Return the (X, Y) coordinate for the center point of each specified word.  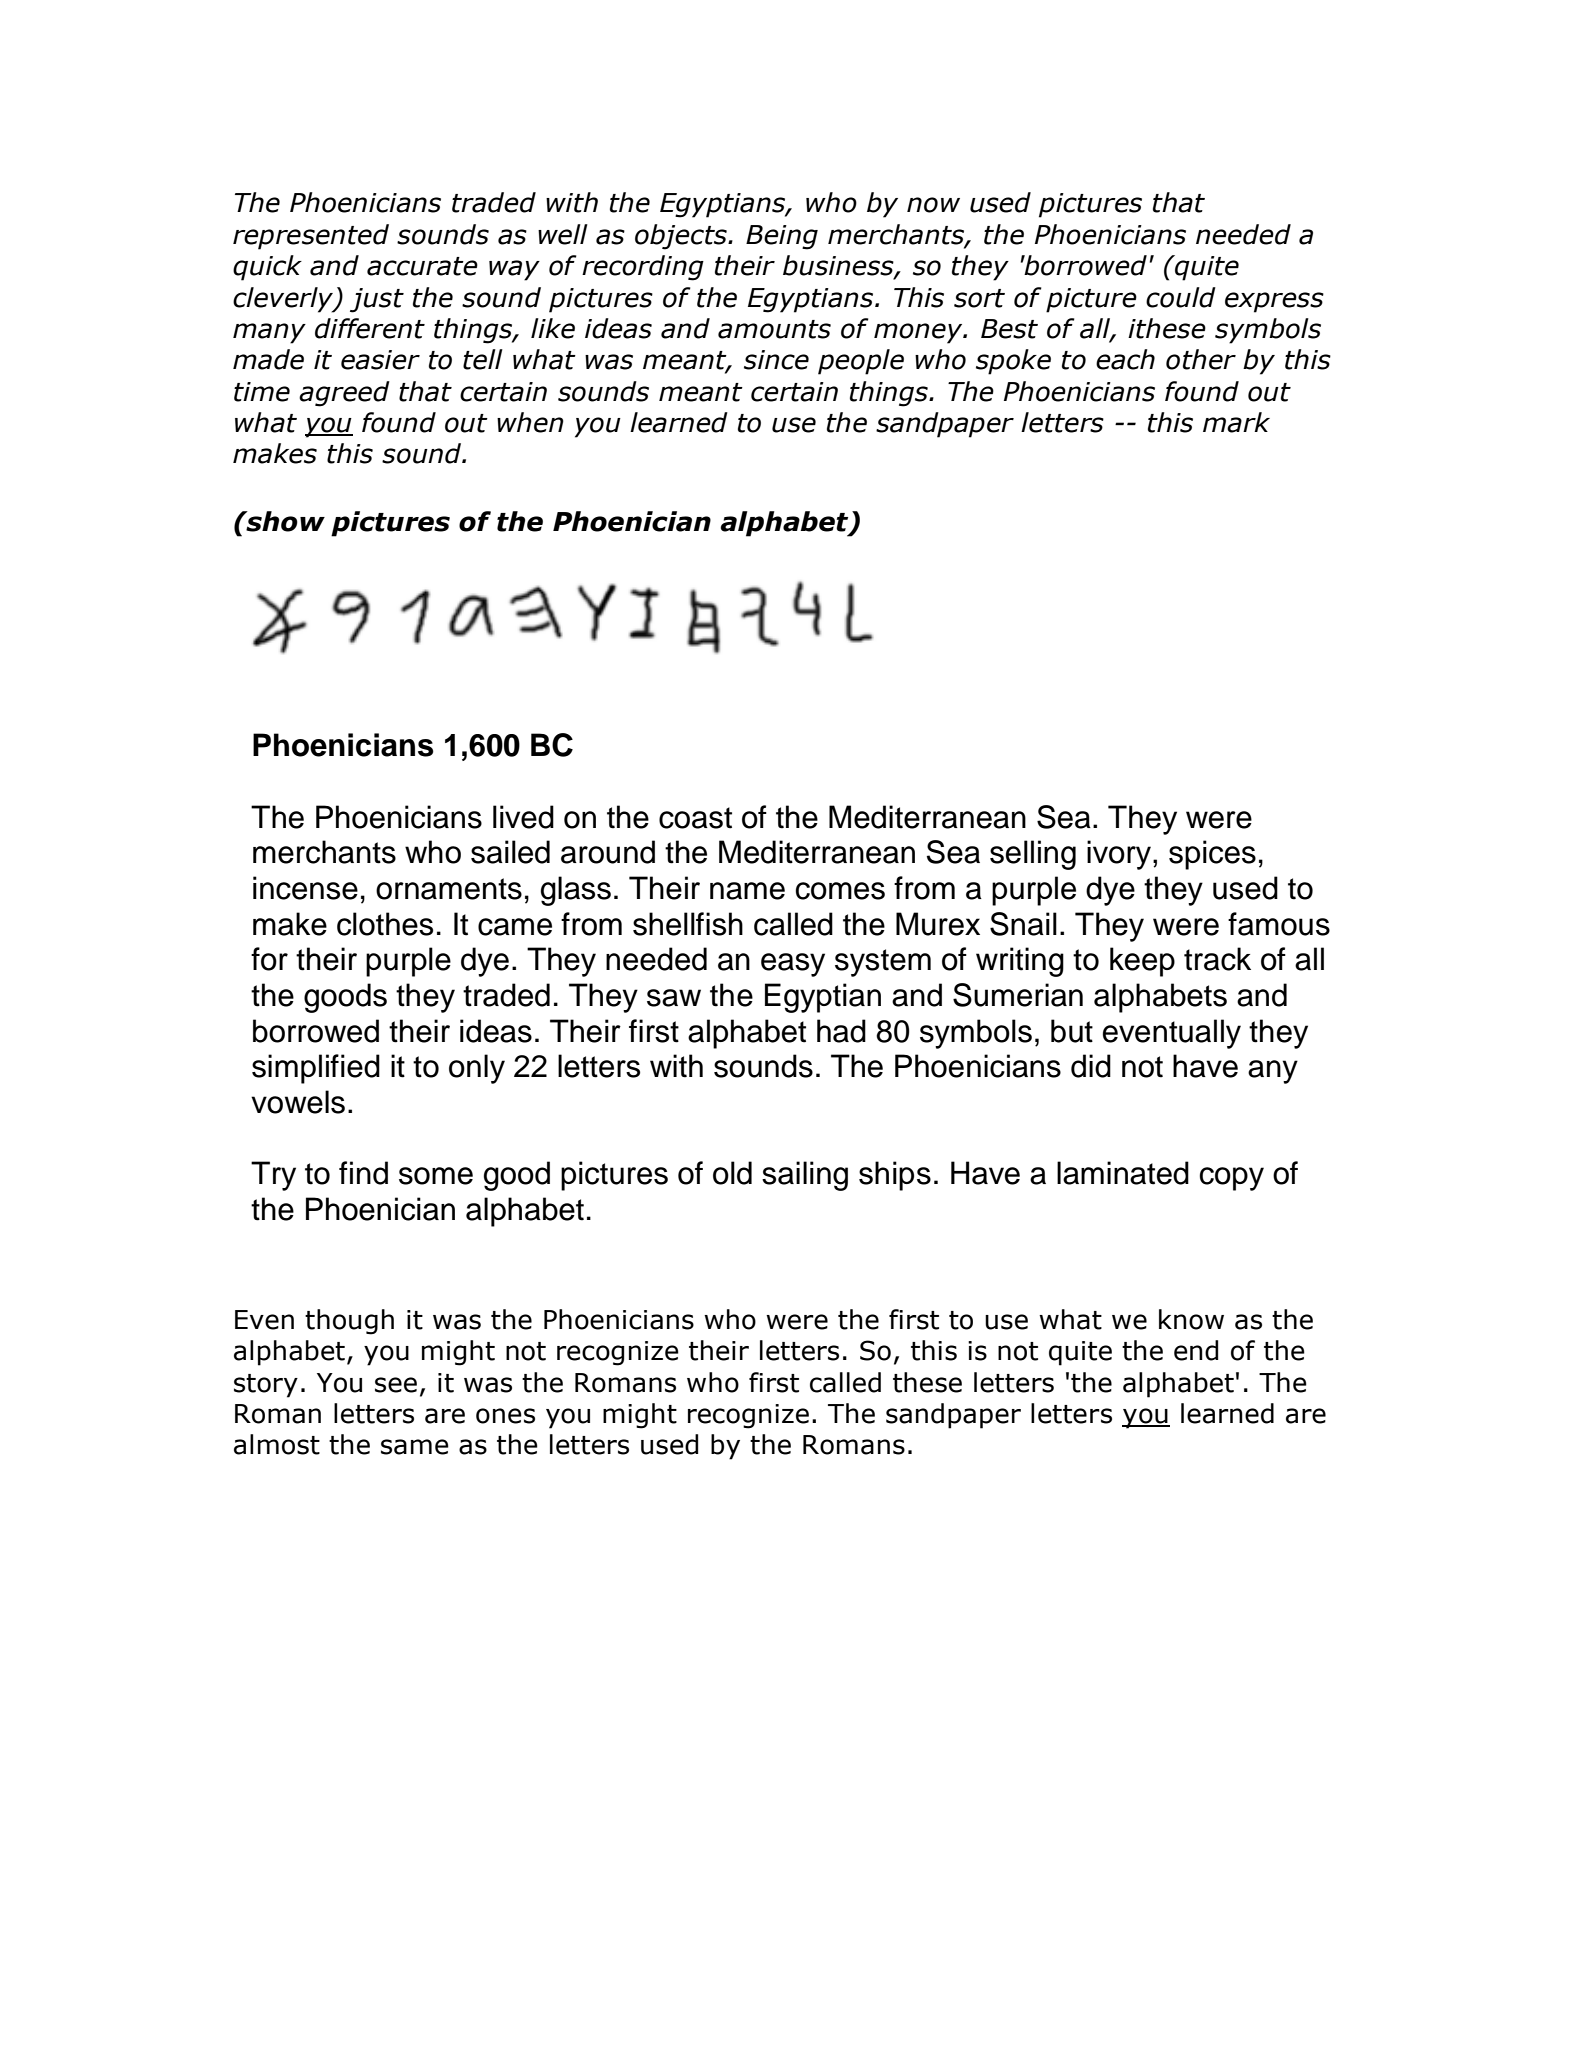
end (1196, 1350)
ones (505, 1416)
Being (782, 237)
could (1181, 297)
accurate (422, 266)
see (396, 1385)
